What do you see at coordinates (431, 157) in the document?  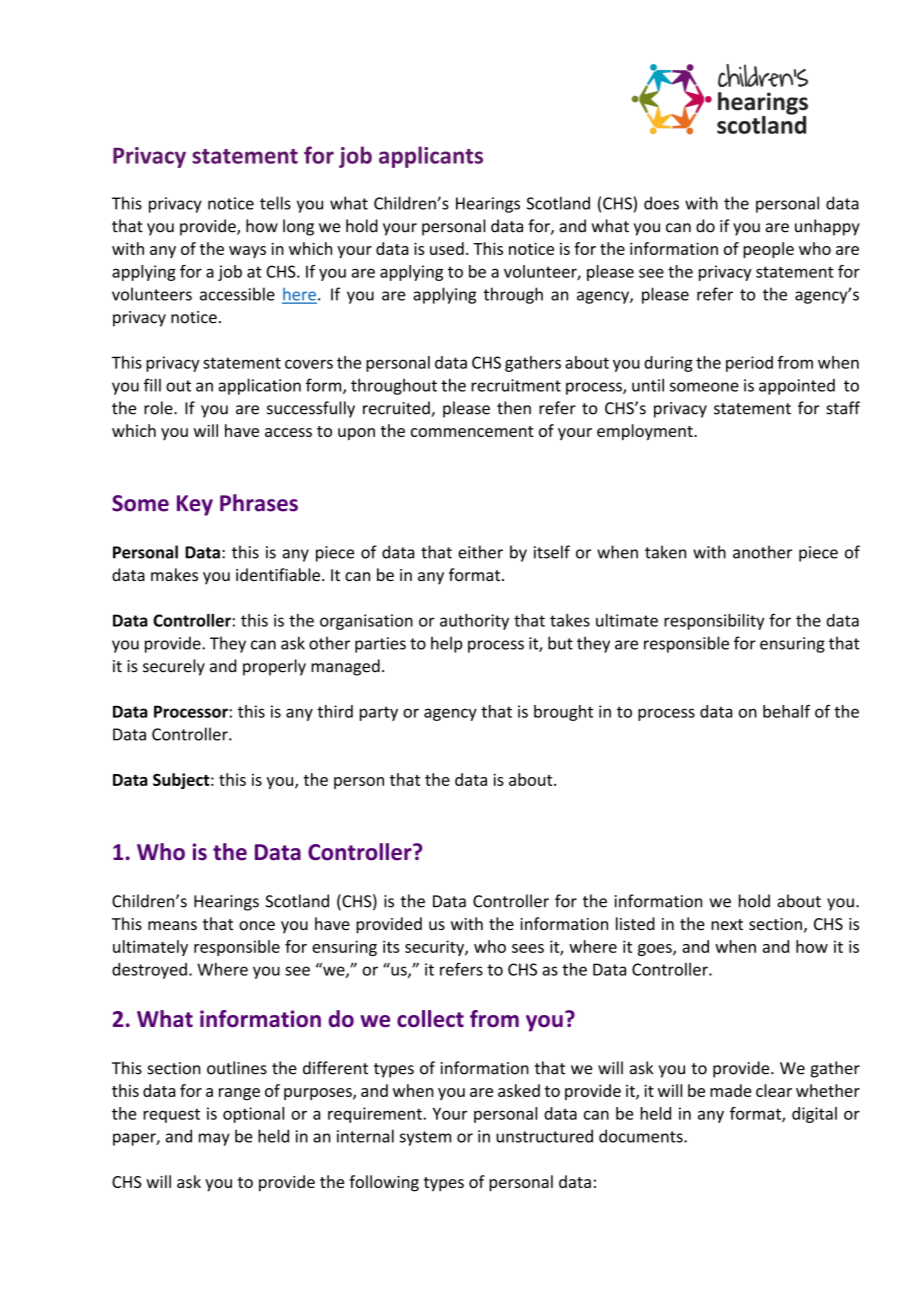 I see `applicants` at bounding box center [431, 157].
